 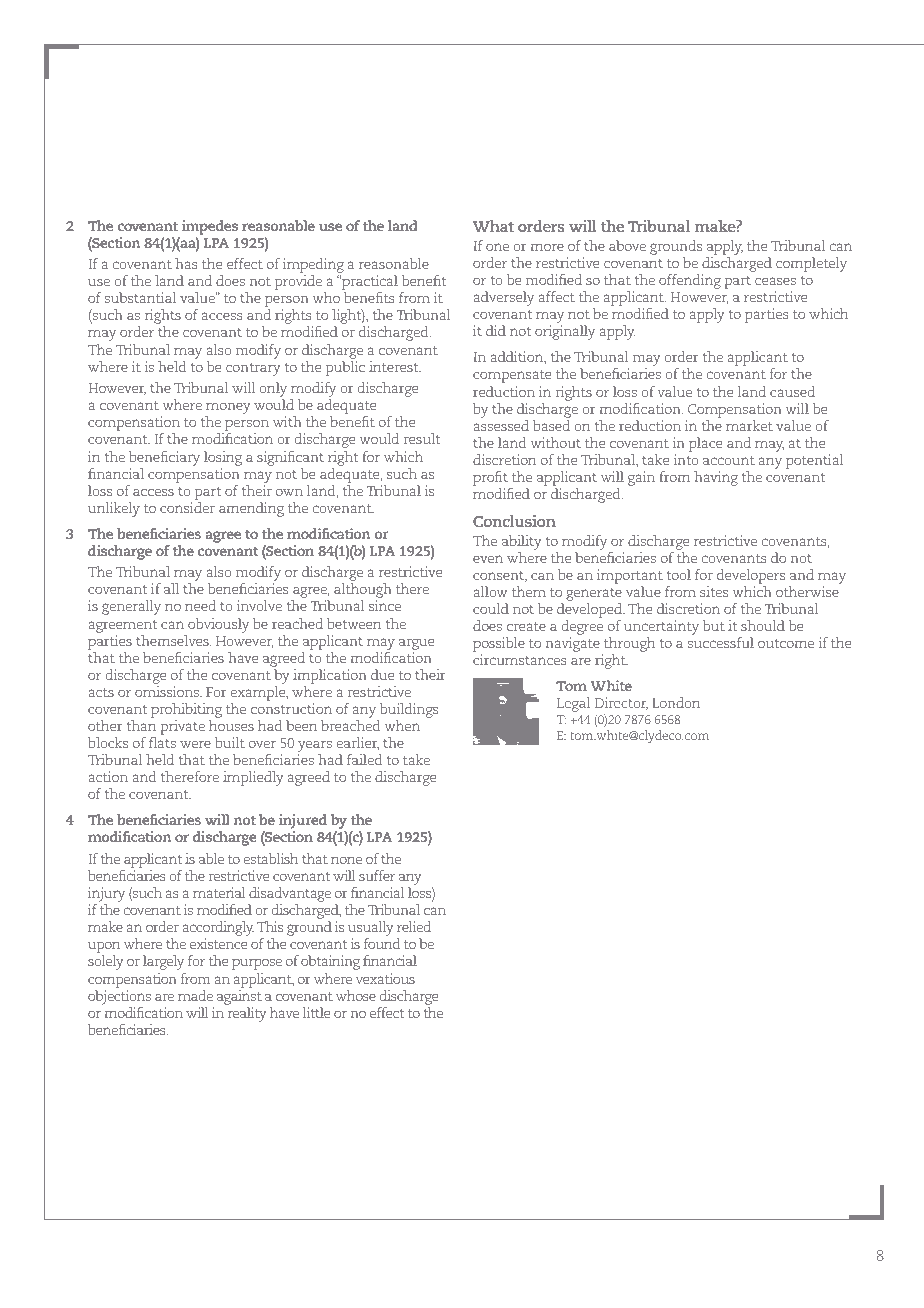 I want to click on profit, so click(x=490, y=478).
